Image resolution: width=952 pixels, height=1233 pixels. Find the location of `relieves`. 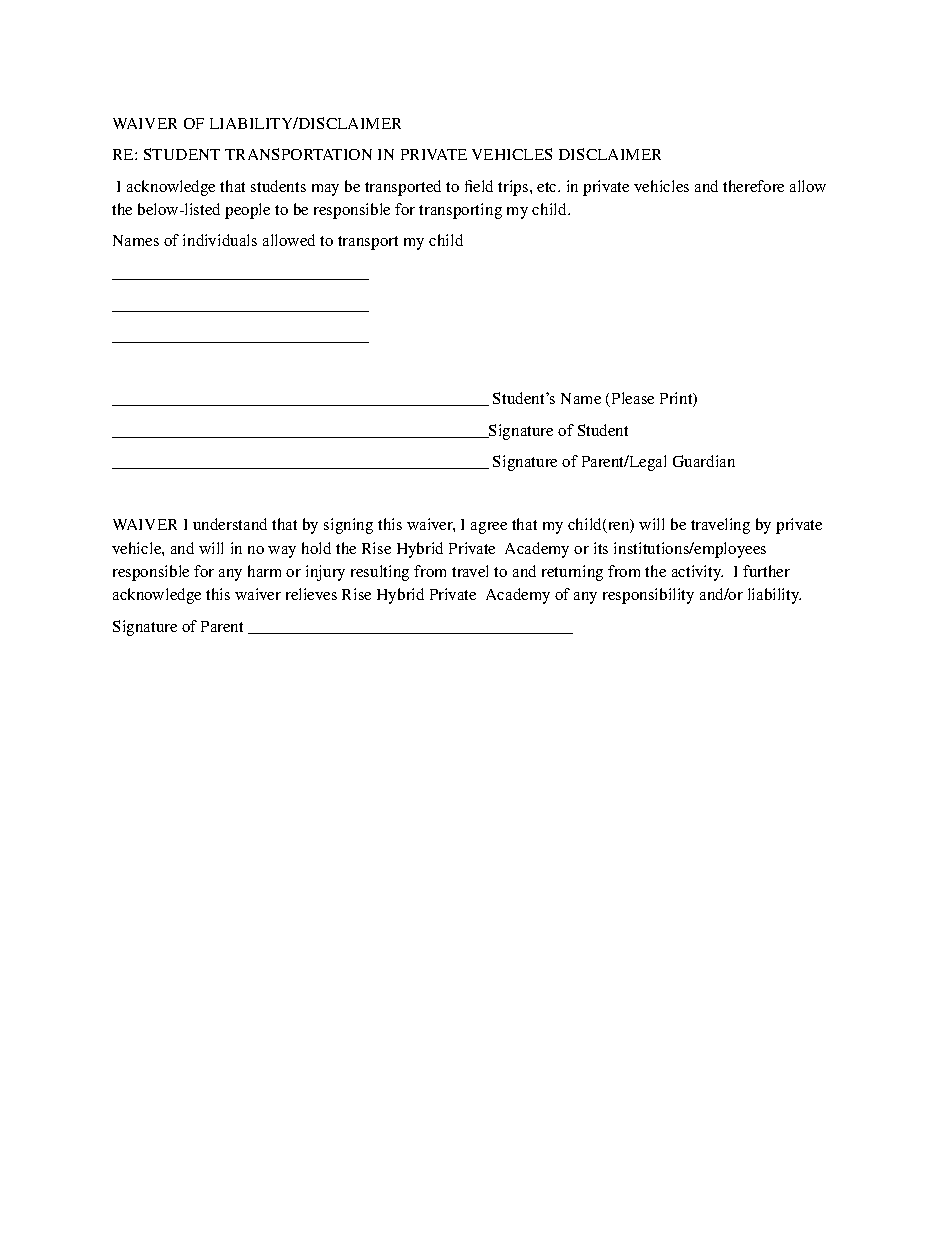

relieves is located at coordinates (311, 594).
